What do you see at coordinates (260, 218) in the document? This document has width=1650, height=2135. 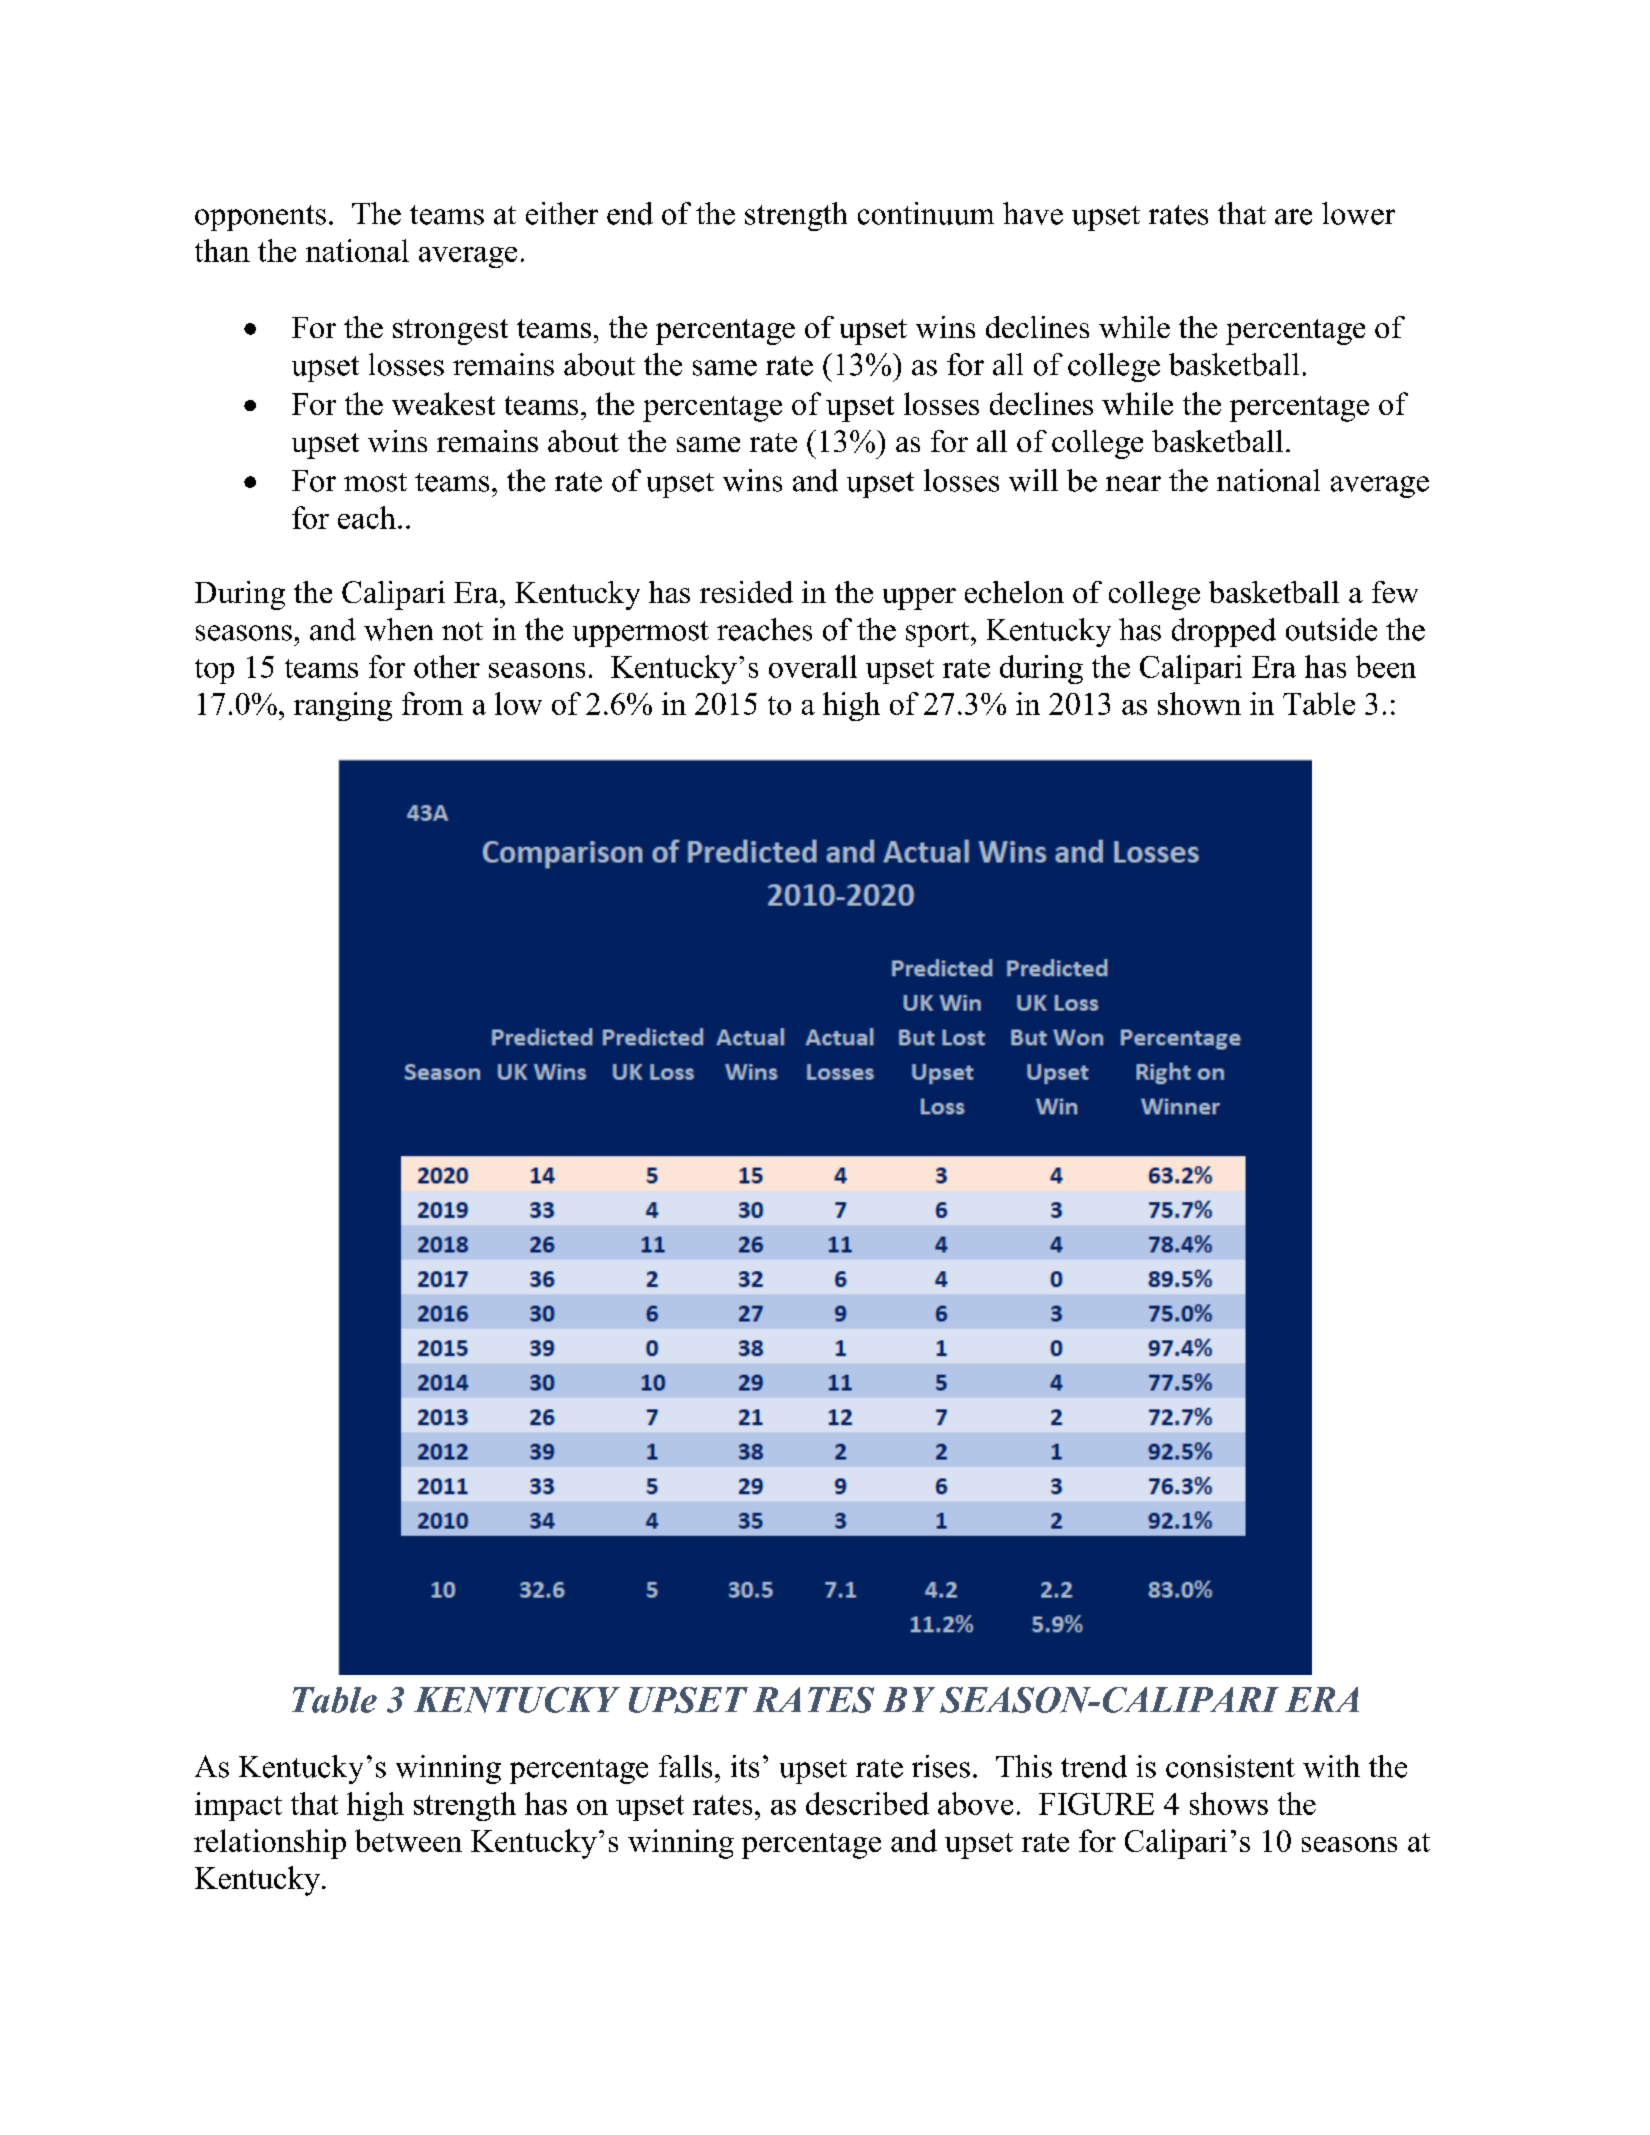 I see `opponents` at bounding box center [260, 218].
